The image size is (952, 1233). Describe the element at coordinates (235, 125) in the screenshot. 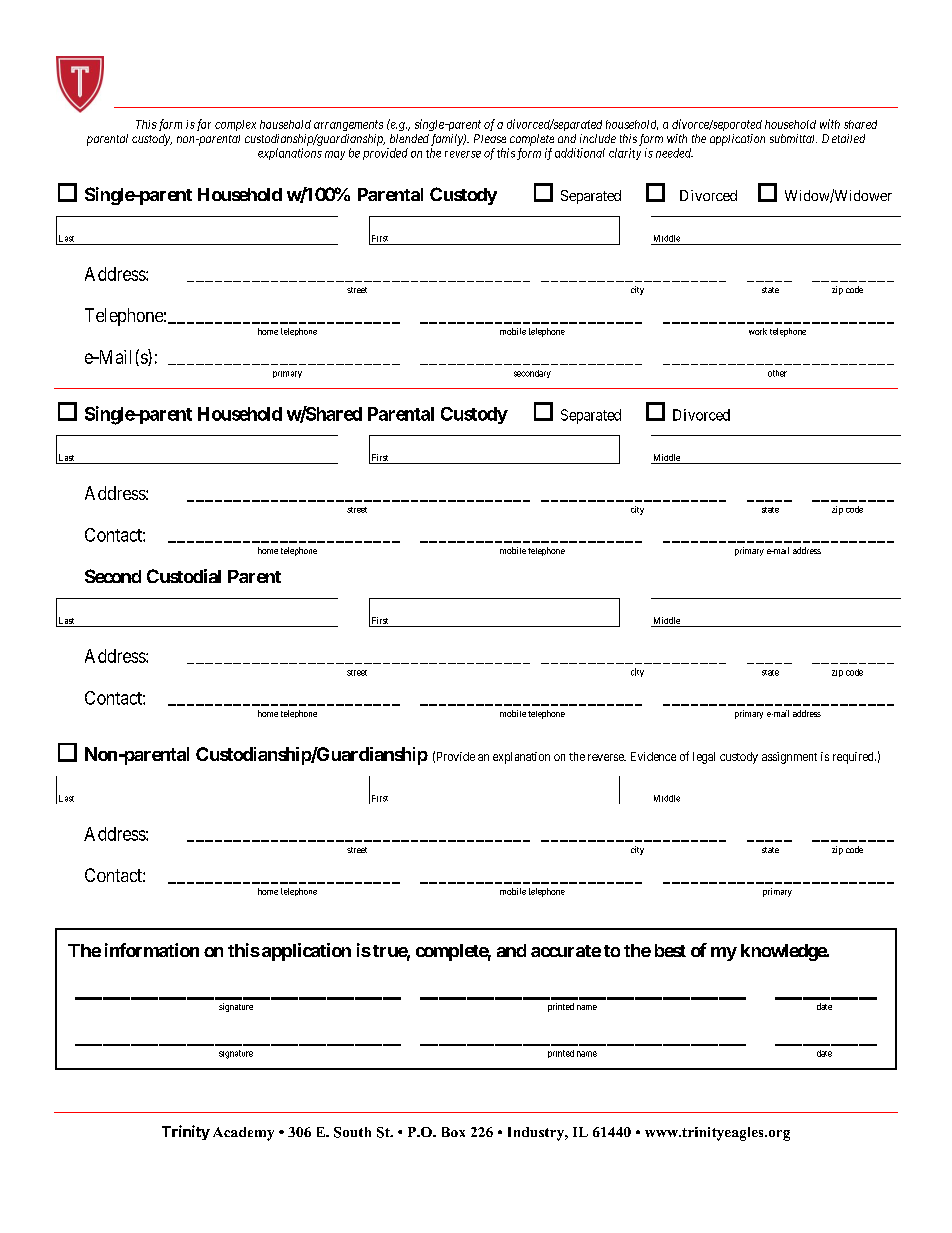

I see `complex` at that location.
